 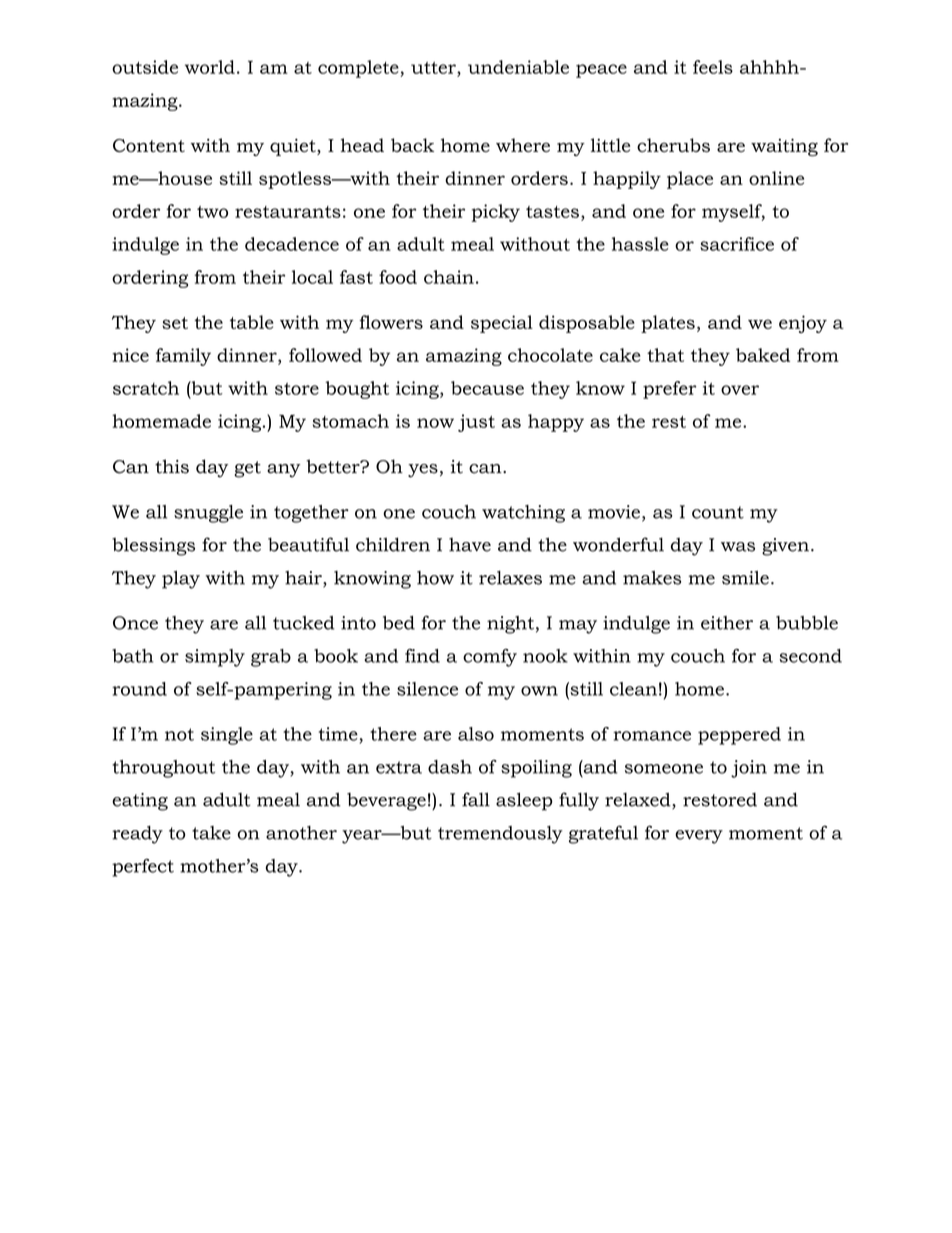 I want to click on how, so click(x=435, y=578).
